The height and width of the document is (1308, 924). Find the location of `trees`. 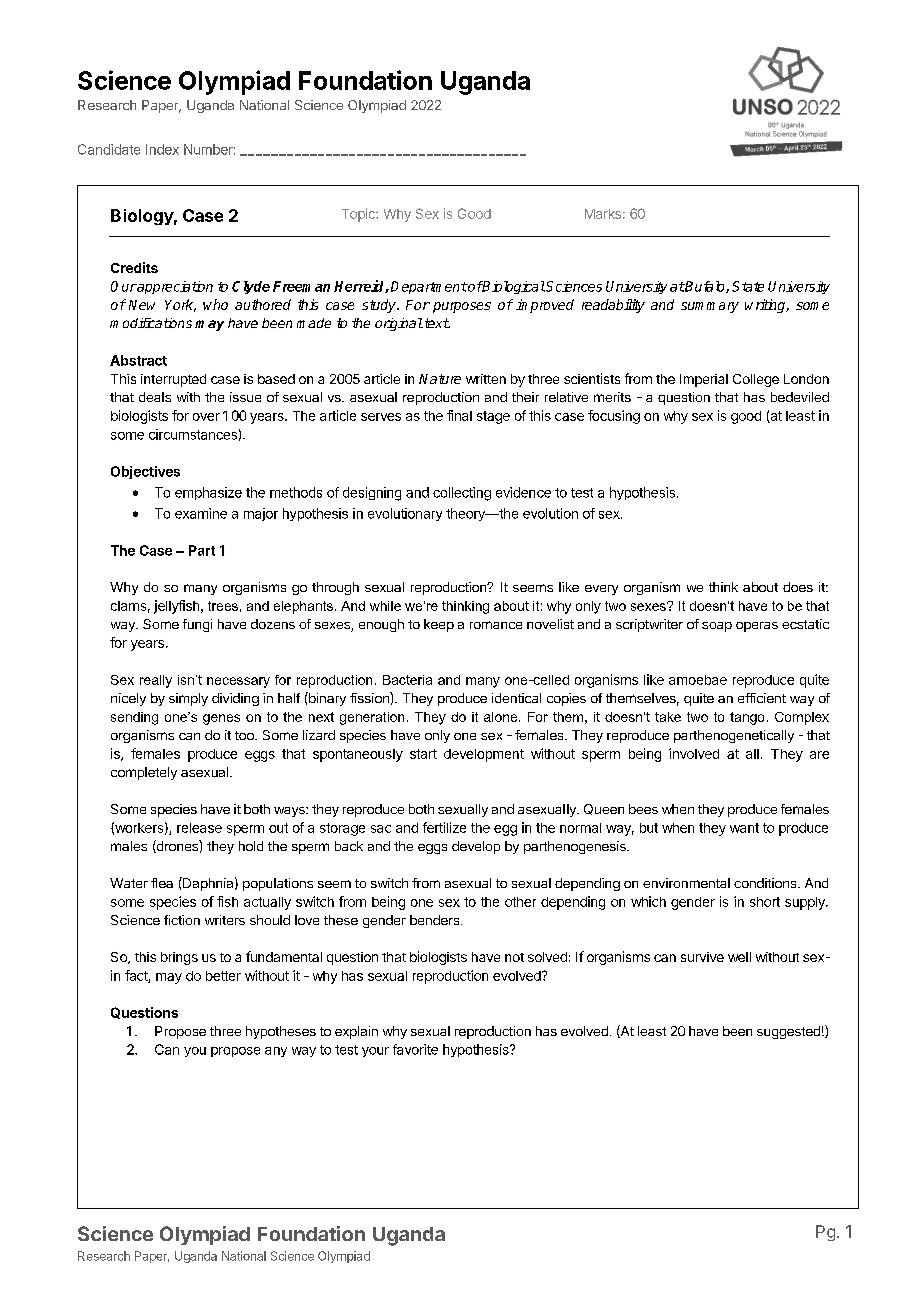

trees is located at coordinates (223, 606).
